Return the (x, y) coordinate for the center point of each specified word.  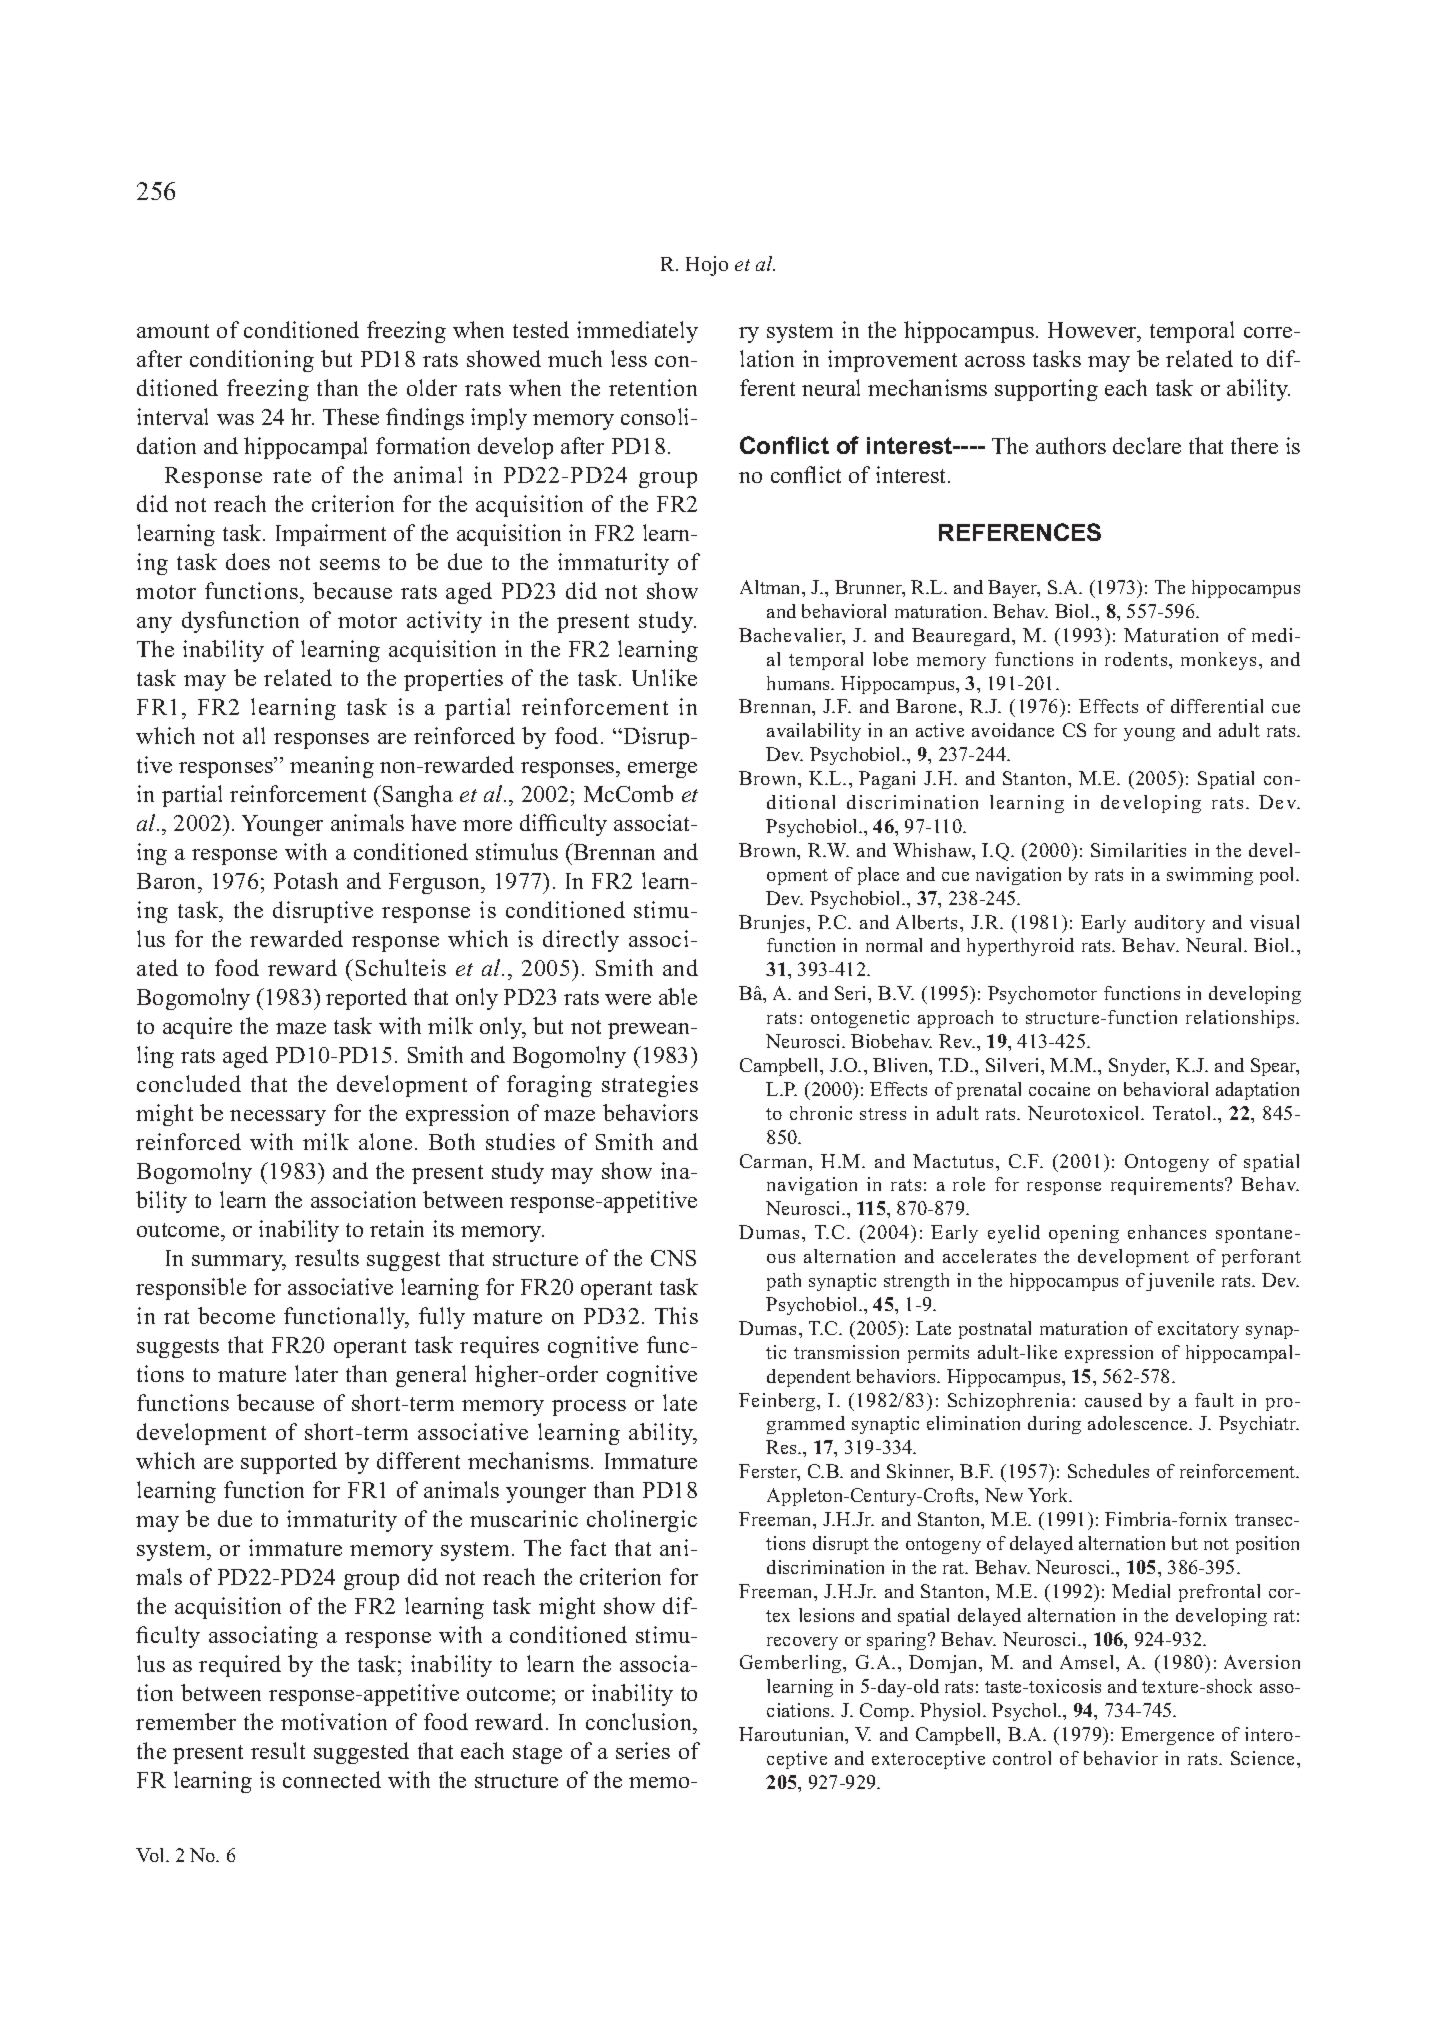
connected (332, 1779)
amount (173, 331)
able (678, 996)
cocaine (1059, 1089)
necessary (278, 1118)
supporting (1046, 390)
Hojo (707, 266)
